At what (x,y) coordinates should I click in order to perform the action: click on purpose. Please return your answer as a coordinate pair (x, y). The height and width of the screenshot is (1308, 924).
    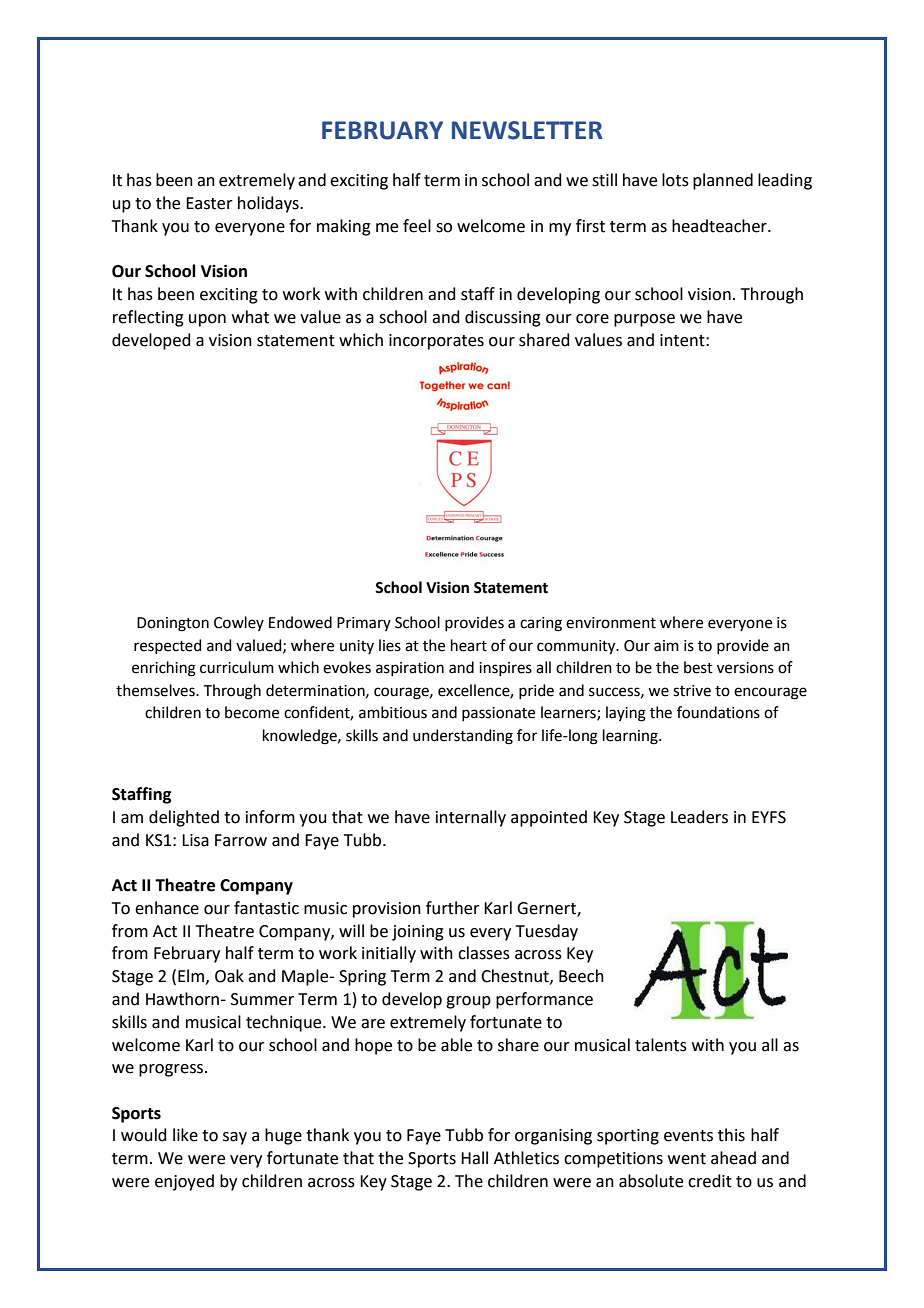
    Looking at the image, I should click on (644, 320).
